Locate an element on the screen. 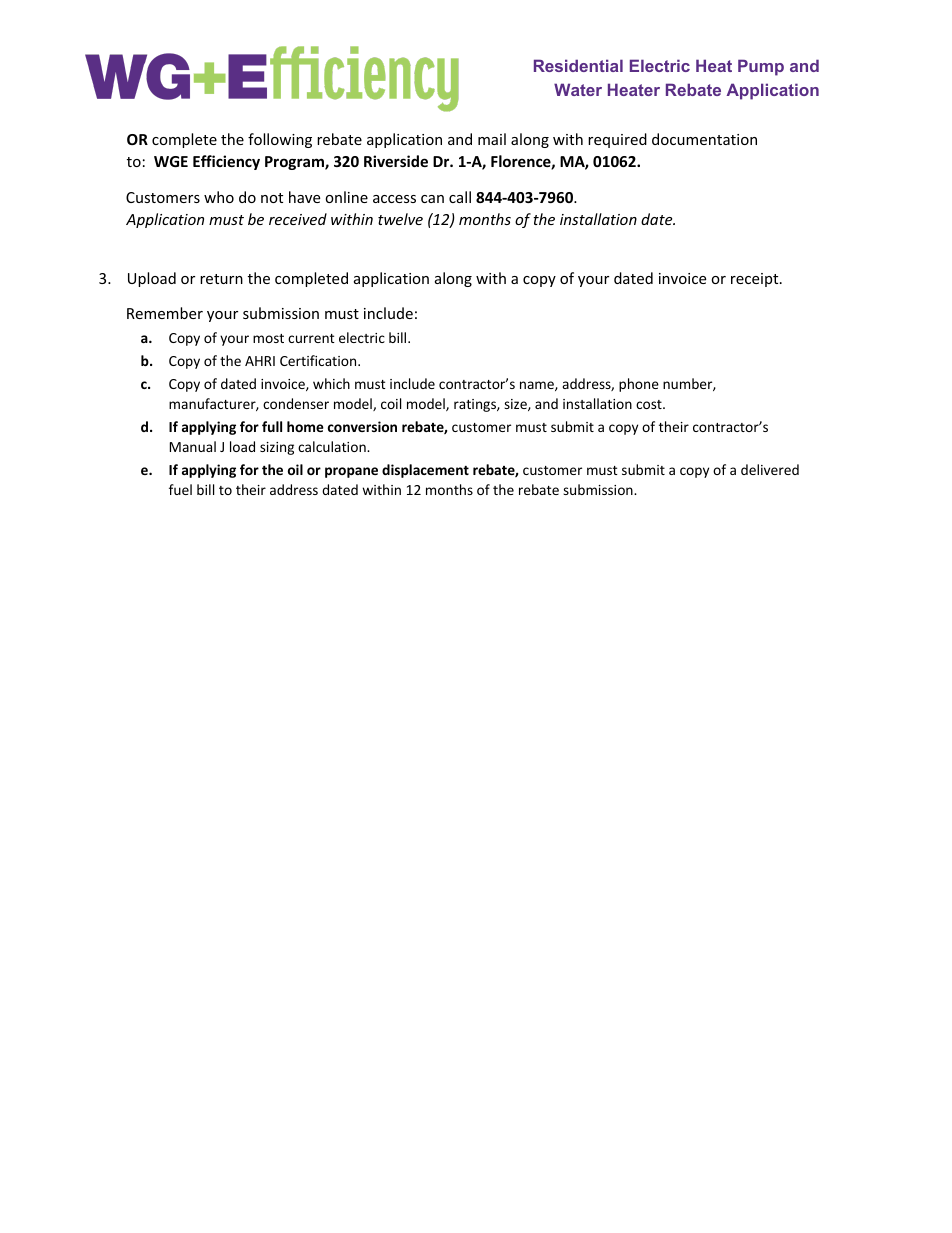  following is located at coordinates (280, 140).
